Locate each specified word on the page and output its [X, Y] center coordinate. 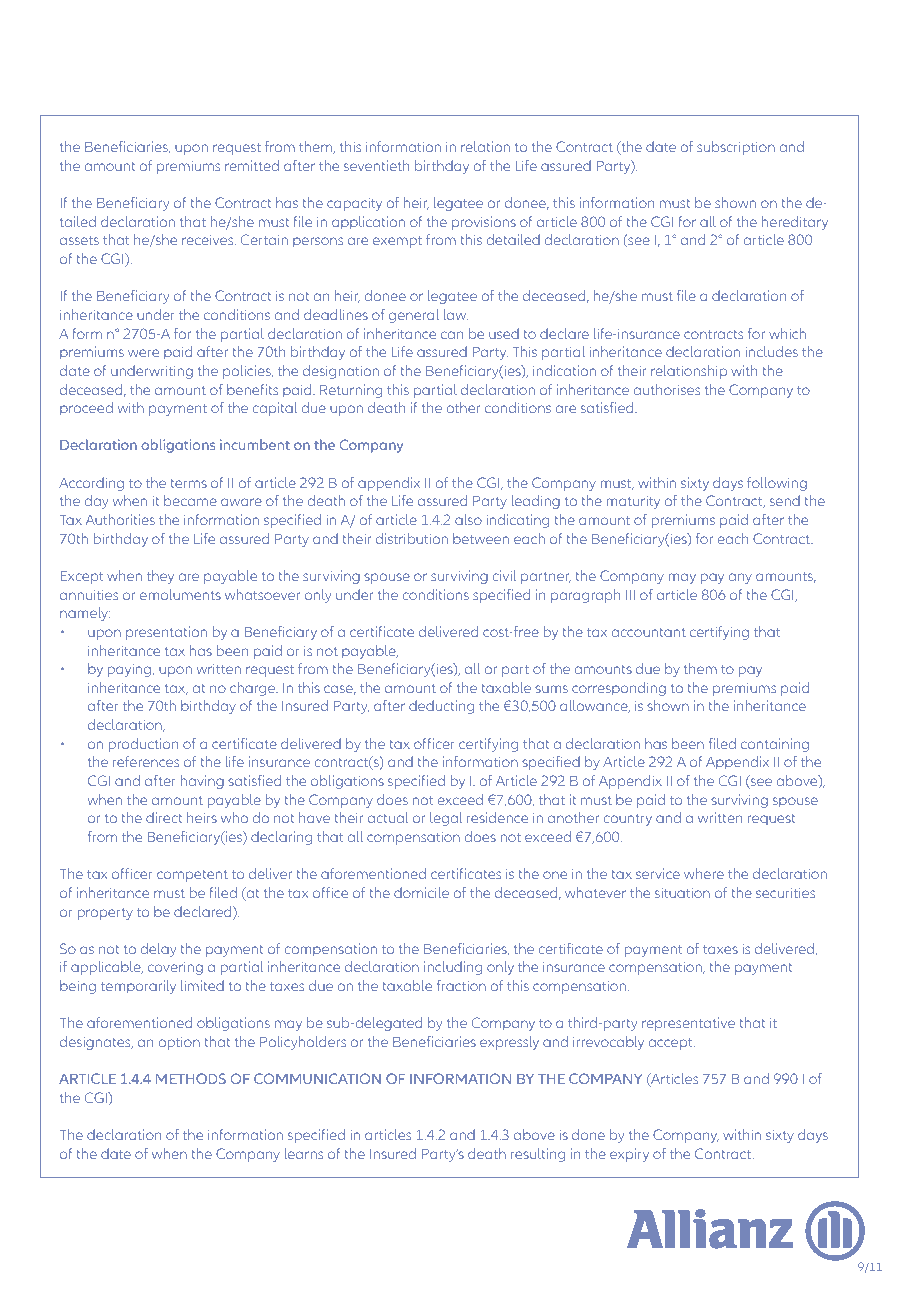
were [143, 353]
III [630, 595]
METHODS [191, 1078]
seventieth [376, 165]
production [143, 745]
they [160, 577]
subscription [736, 148]
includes [772, 351]
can [452, 335]
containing [775, 745]
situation [682, 892]
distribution [412, 538]
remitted [252, 165]
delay [158, 950]
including [453, 968]
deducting [441, 707]
